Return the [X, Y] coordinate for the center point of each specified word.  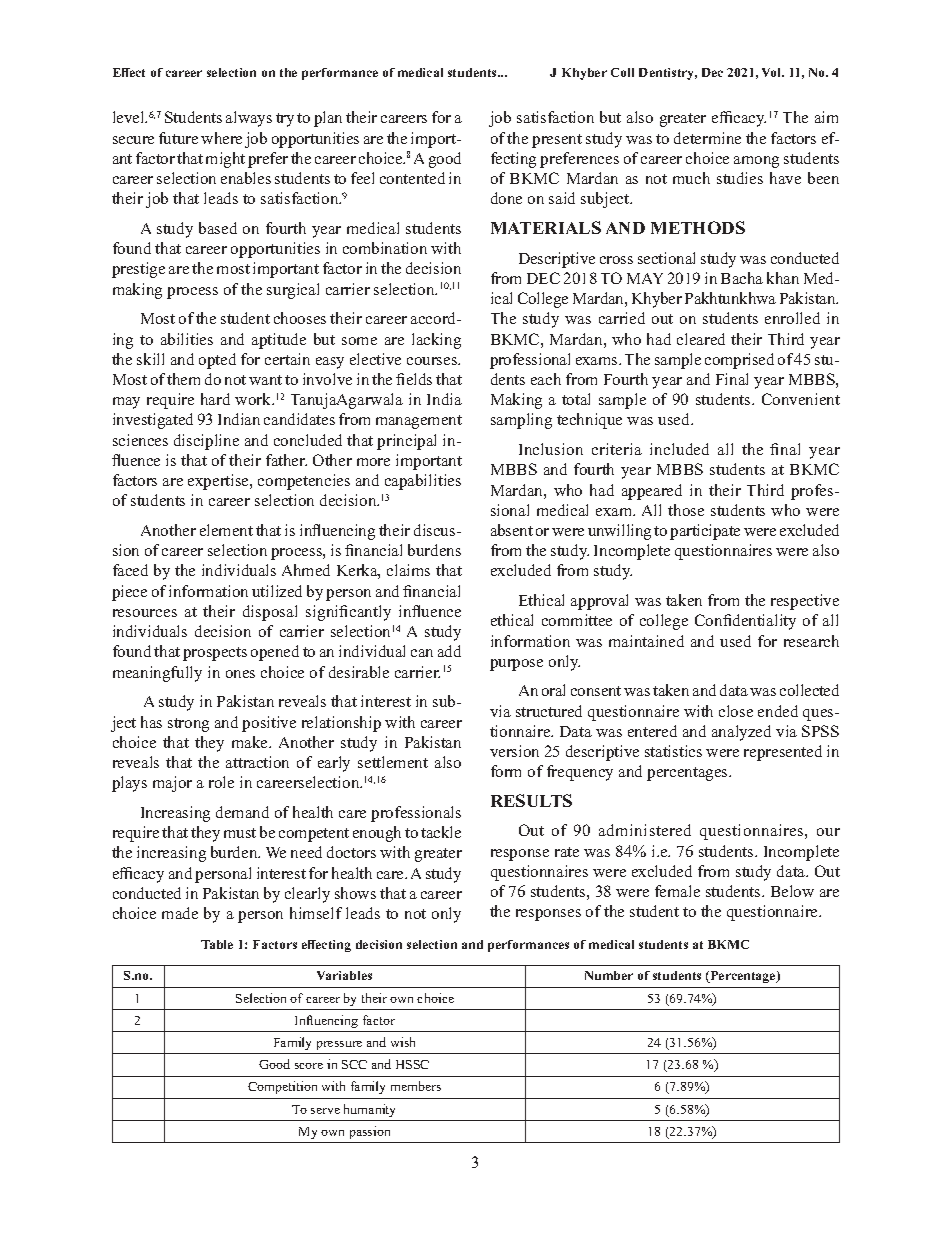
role [221, 782]
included [679, 449]
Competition [282, 1087]
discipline [206, 442]
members [416, 1086]
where [221, 138]
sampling [521, 421]
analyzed [741, 733]
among [756, 162]
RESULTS [531, 800]
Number [609, 975]
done [506, 198]
